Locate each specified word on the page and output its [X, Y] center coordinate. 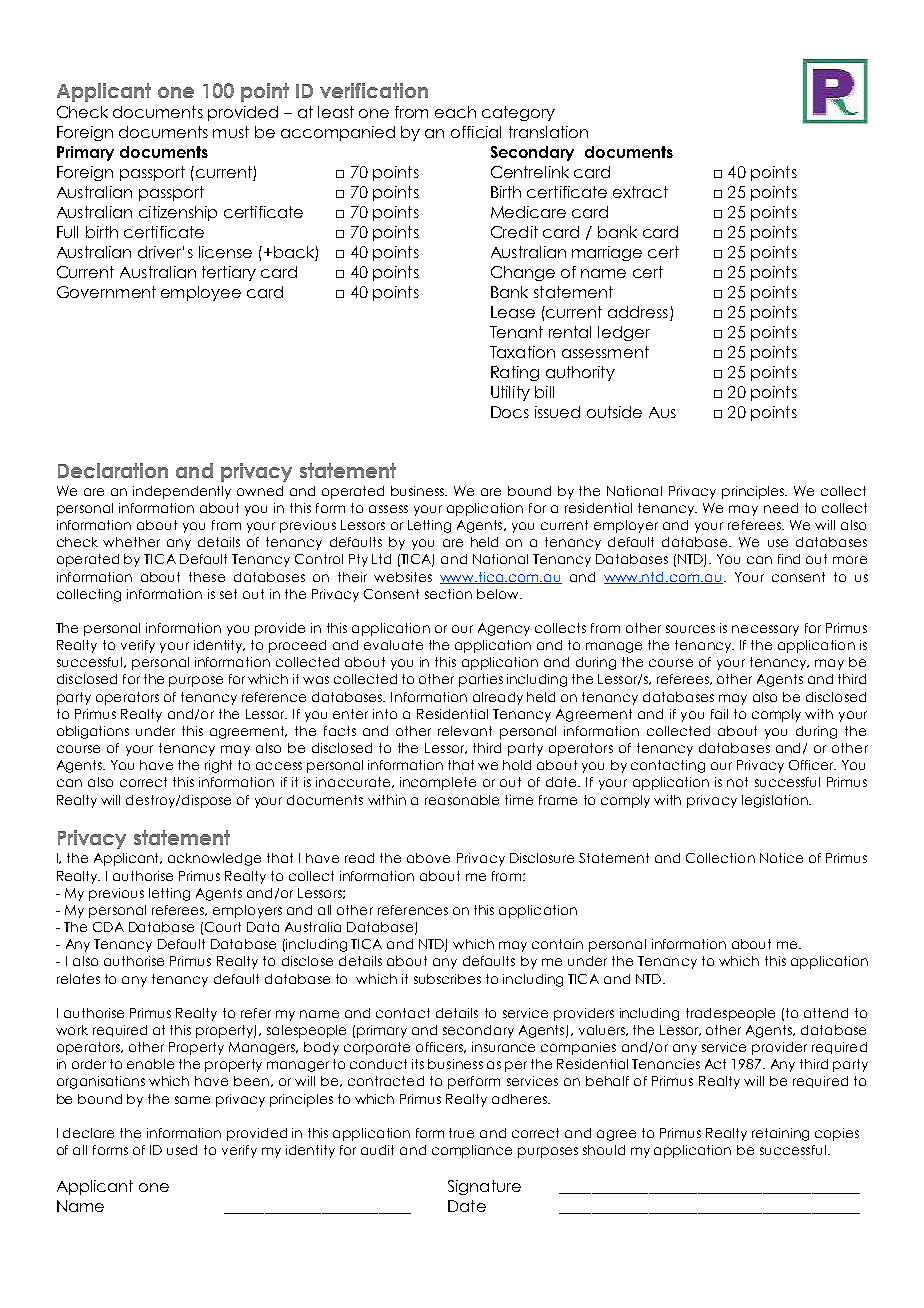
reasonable [462, 800]
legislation [776, 801]
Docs [510, 412]
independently [182, 492]
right [218, 766]
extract [640, 192]
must [231, 132]
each [455, 112]
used [182, 1150]
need [781, 508]
